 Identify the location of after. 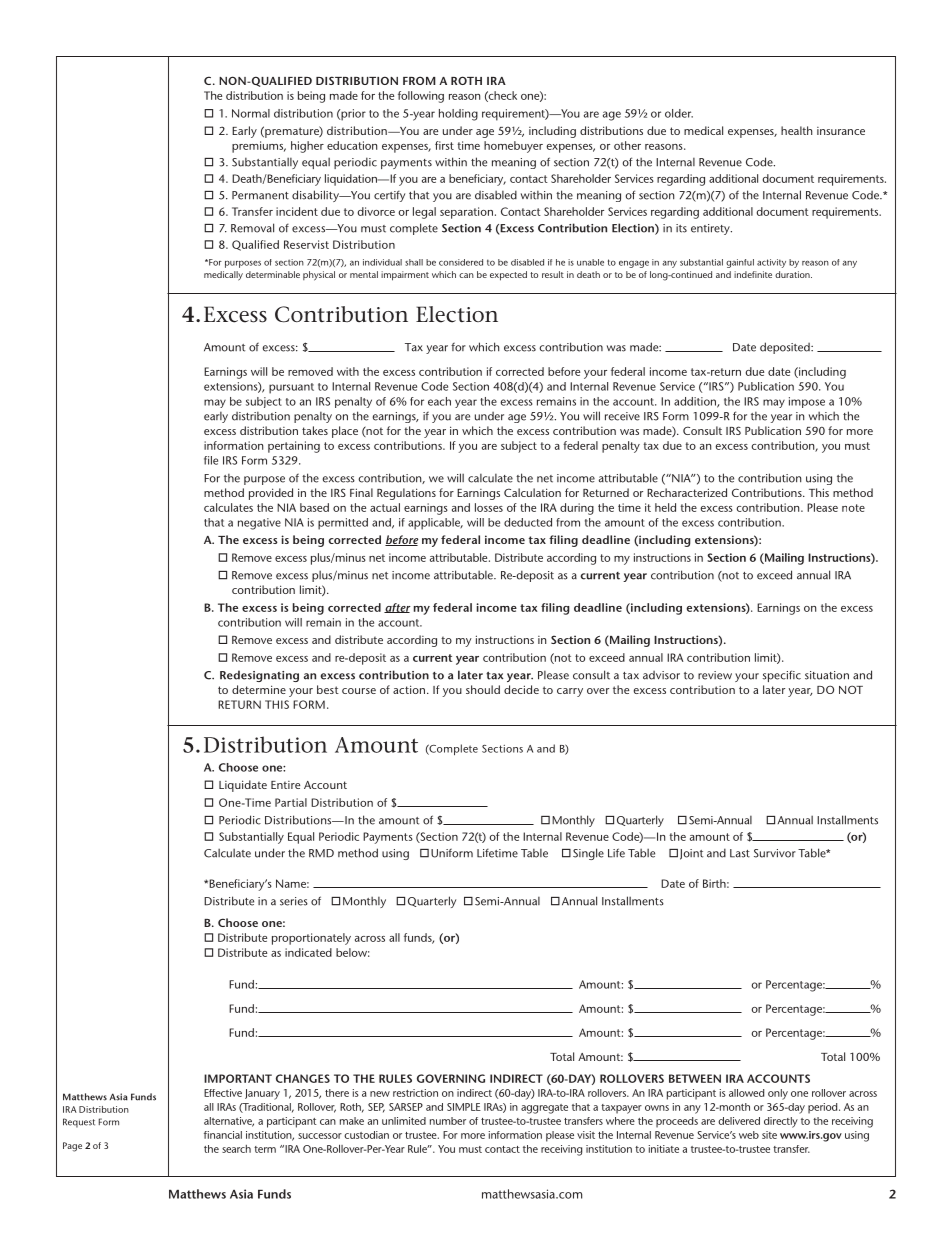
(397, 608).
